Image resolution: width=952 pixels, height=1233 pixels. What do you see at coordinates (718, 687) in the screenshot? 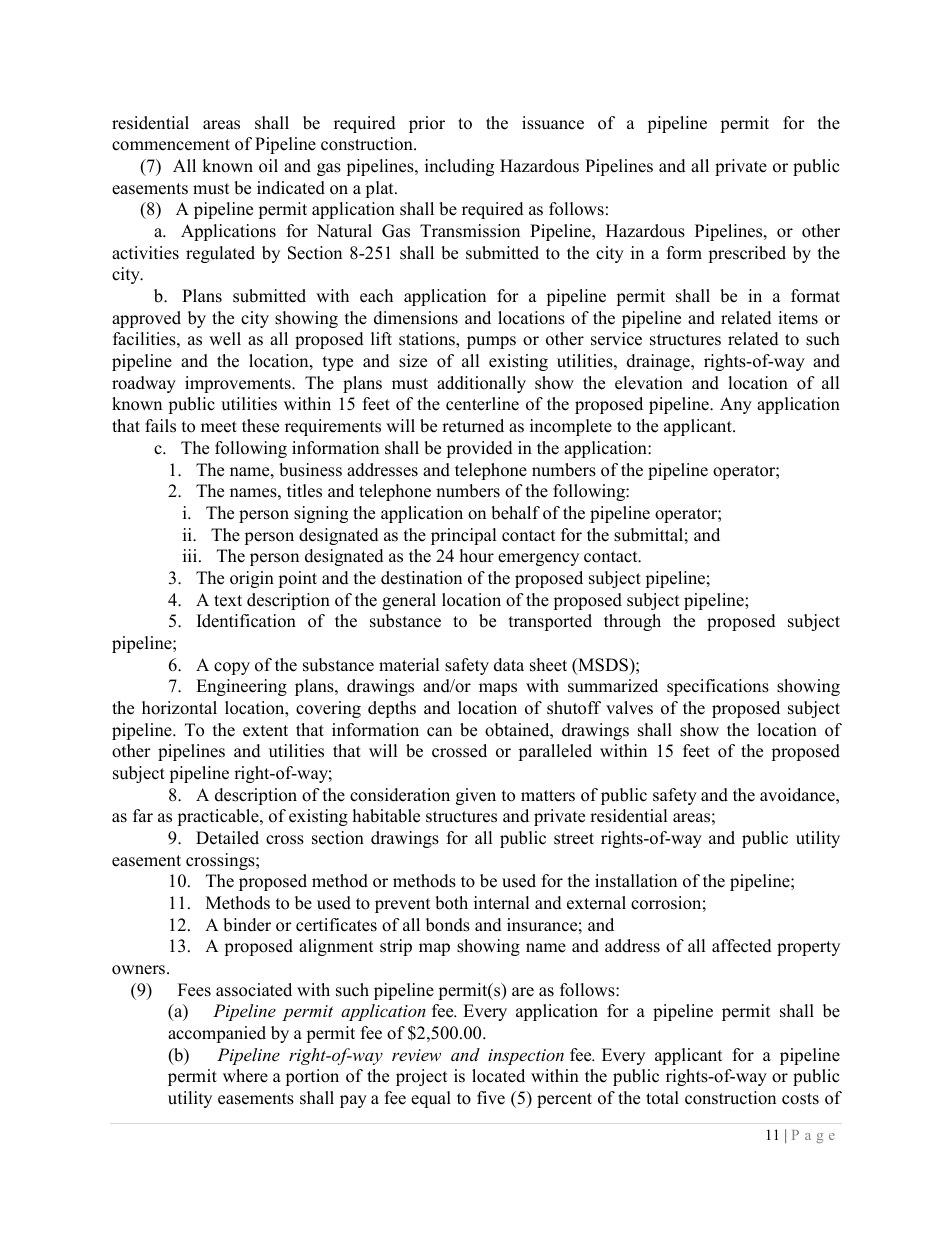
I see `specifications` at bounding box center [718, 687].
